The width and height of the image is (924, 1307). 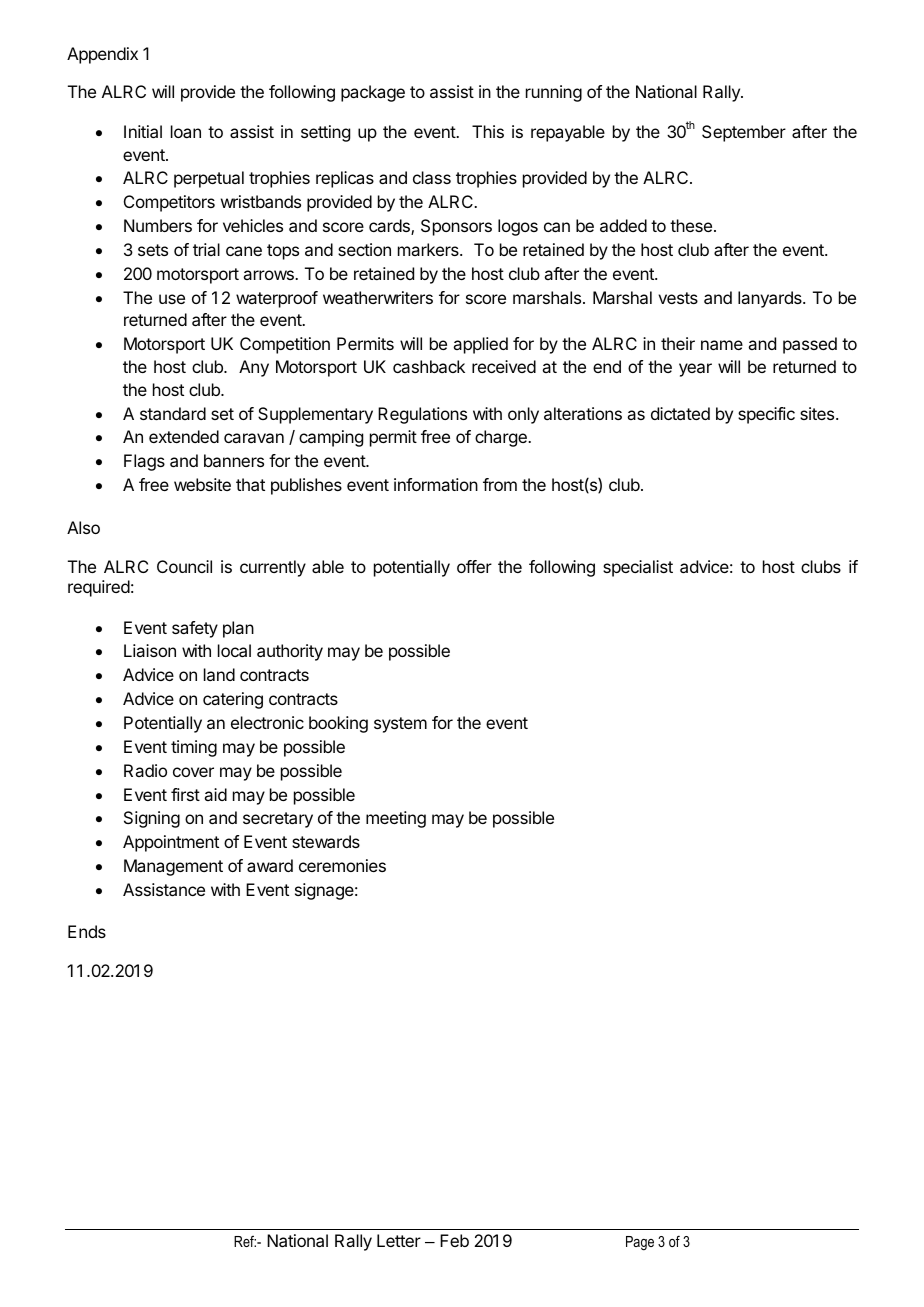 I want to click on specialist, so click(x=638, y=568).
